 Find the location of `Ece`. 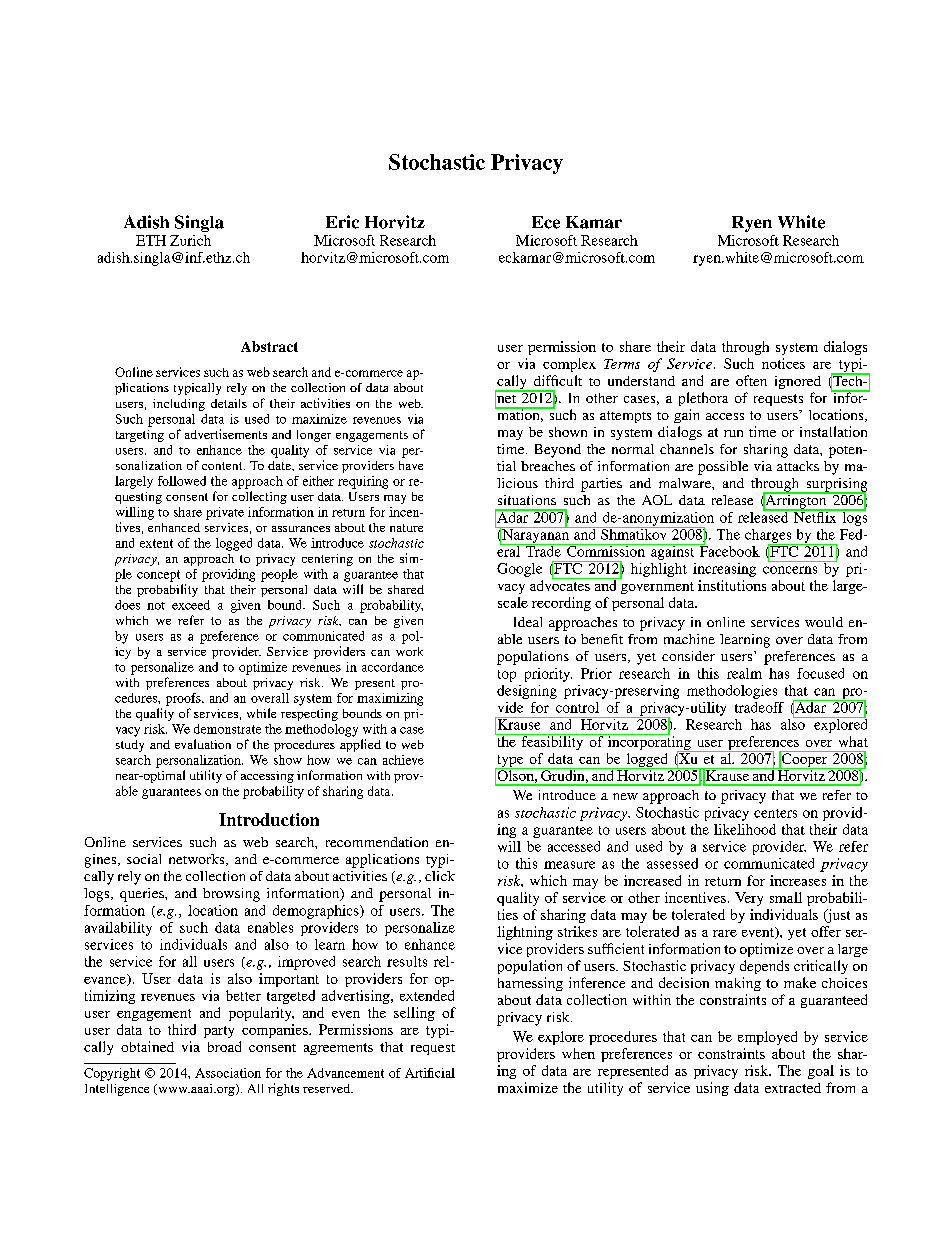

Ece is located at coordinates (546, 222).
